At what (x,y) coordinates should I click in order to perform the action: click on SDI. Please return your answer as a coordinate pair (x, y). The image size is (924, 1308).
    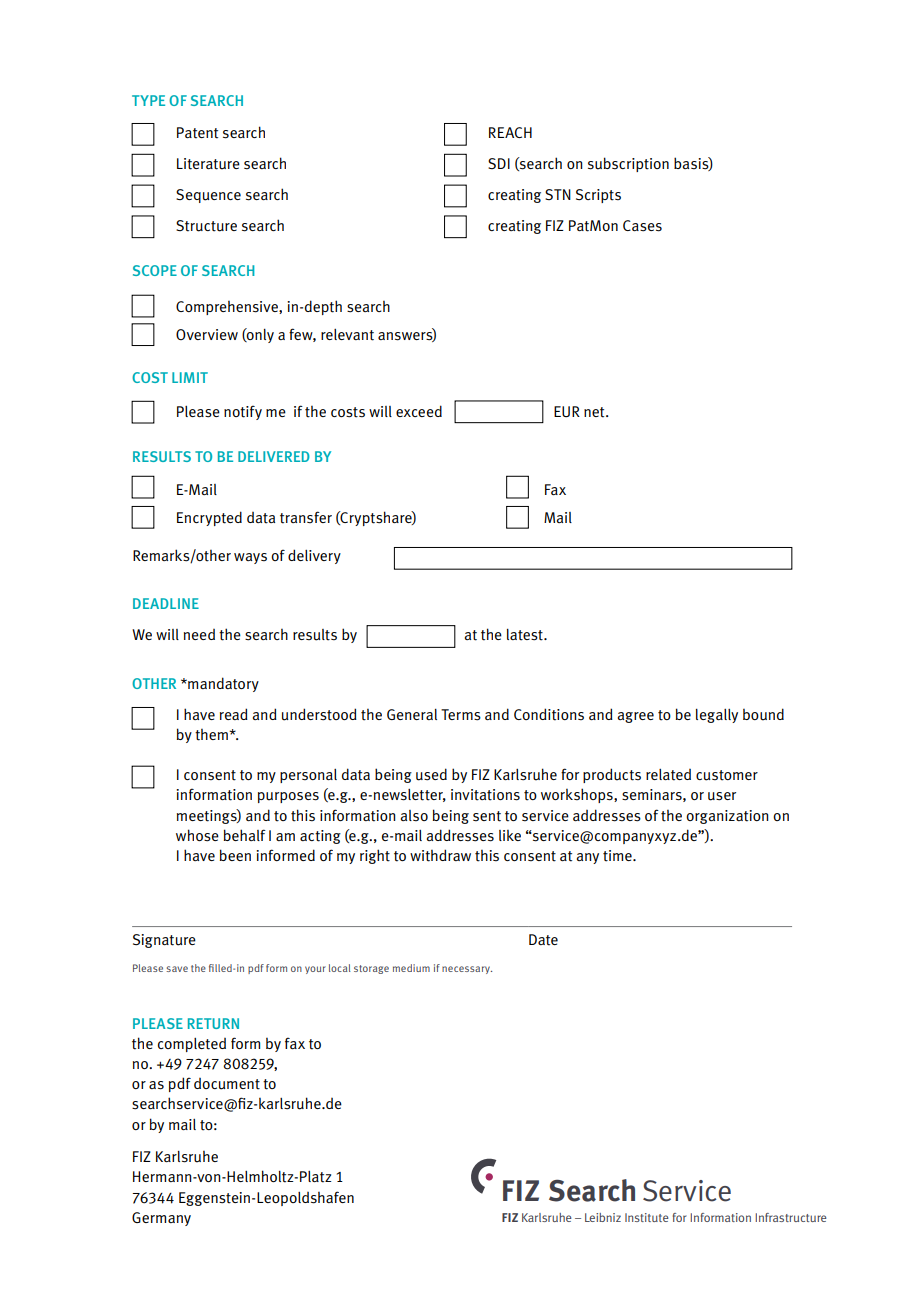
    Looking at the image, I should click on (499, 163).
